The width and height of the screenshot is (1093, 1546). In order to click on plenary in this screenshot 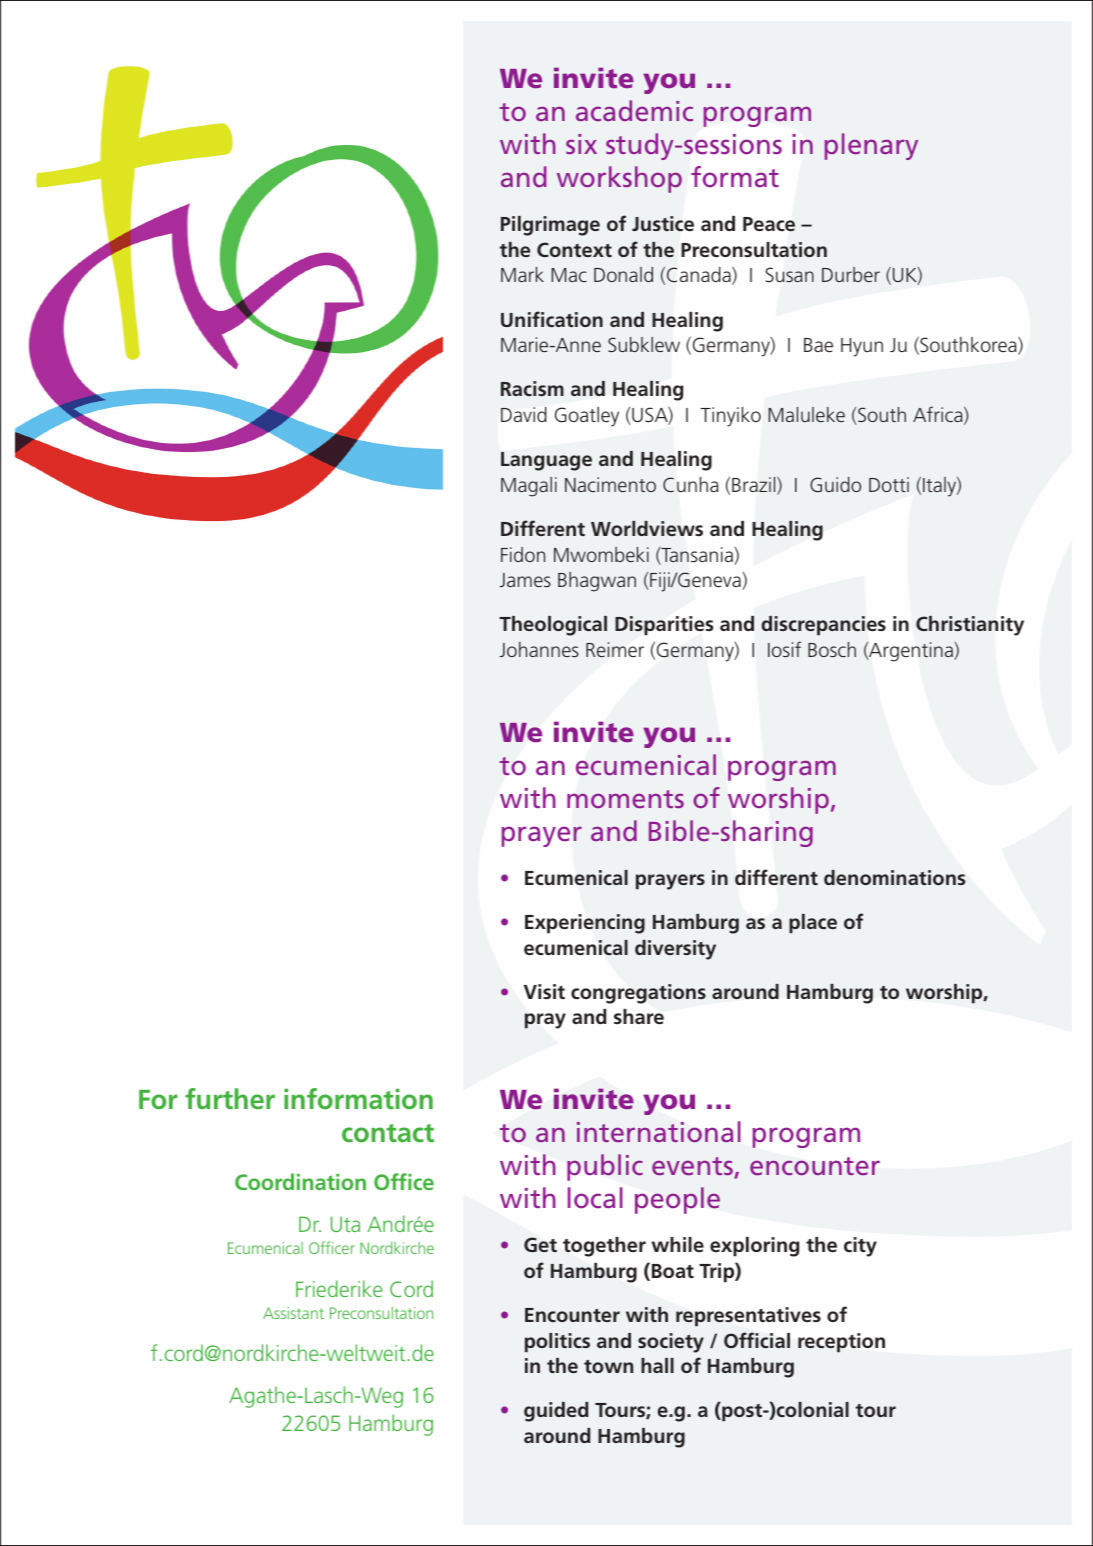, I will do `click(871, 146)`.
